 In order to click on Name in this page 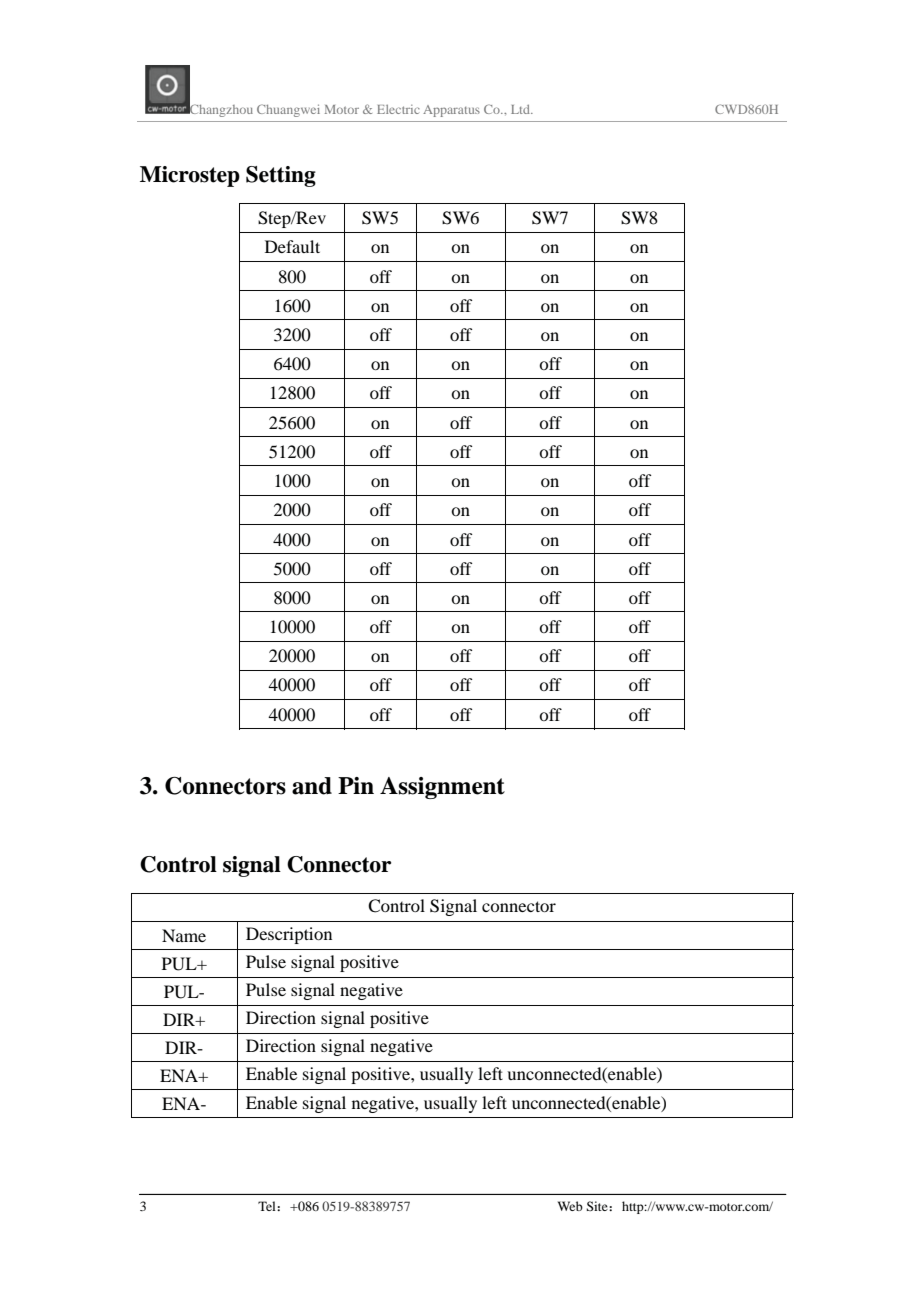, I will do `click(184, 935)`.
